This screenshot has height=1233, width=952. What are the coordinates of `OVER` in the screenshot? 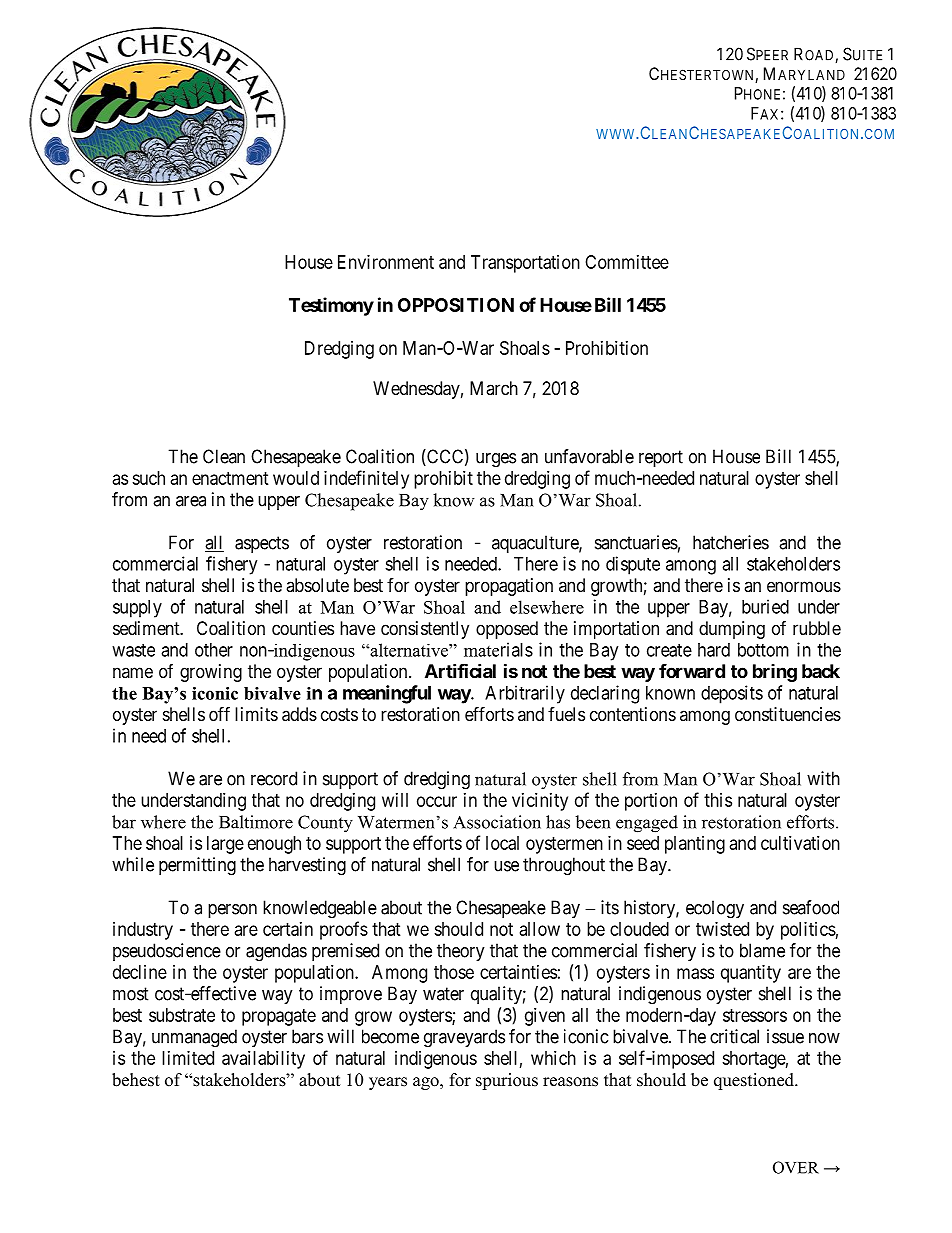 It's located at (796, 1167).
